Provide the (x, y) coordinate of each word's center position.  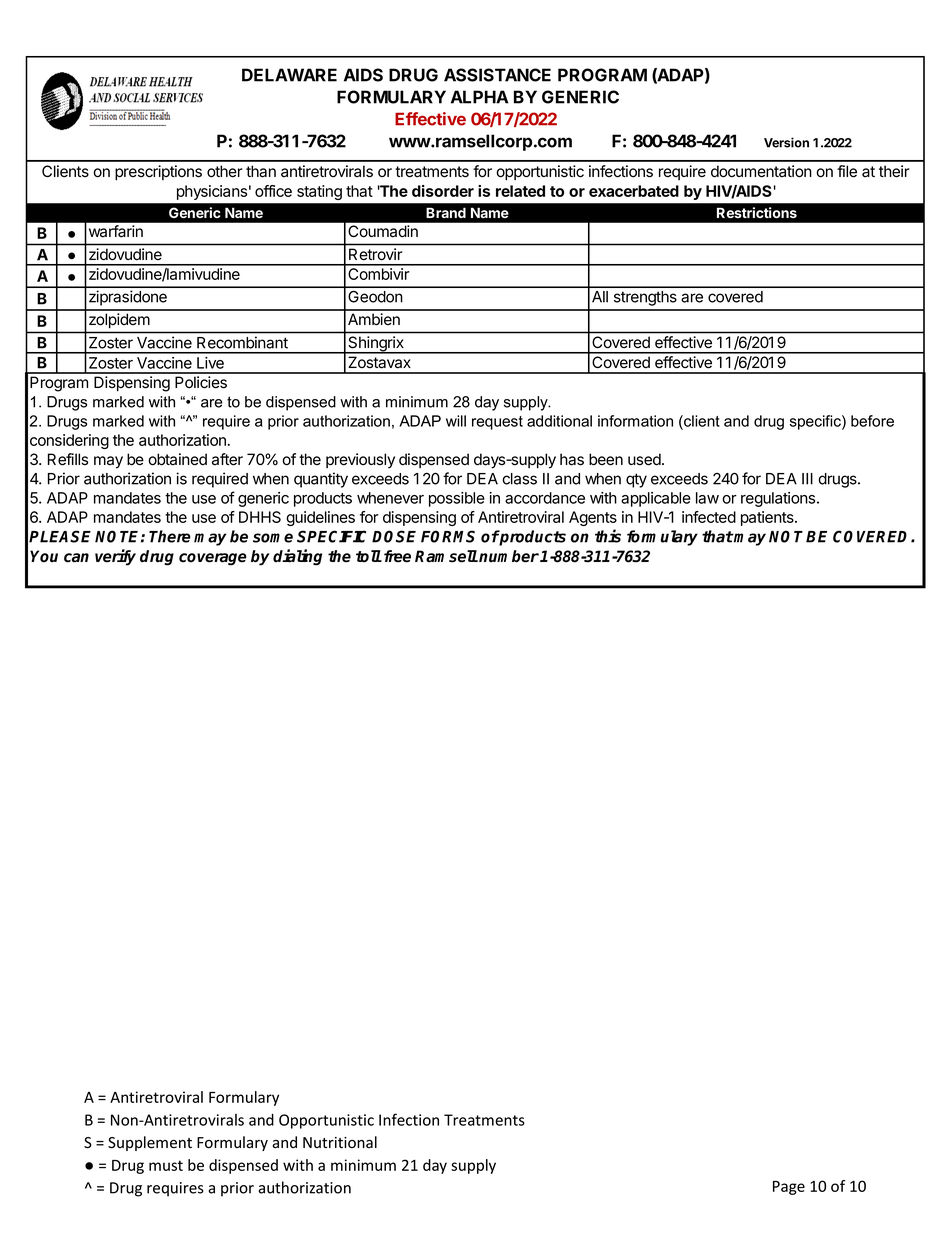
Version (786, 142)
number (508, 556)
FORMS (448, 536)
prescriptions (158, 173)
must (166, 1165)
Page (789, 1188)
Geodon (375, 297)
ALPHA (480, 97)
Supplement (150, 1143)
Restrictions (757, 212)
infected (709, 517)
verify (115, 557)
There (170, 536)
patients (768, 518)
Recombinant (242, 343)
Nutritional (340, 1142)
